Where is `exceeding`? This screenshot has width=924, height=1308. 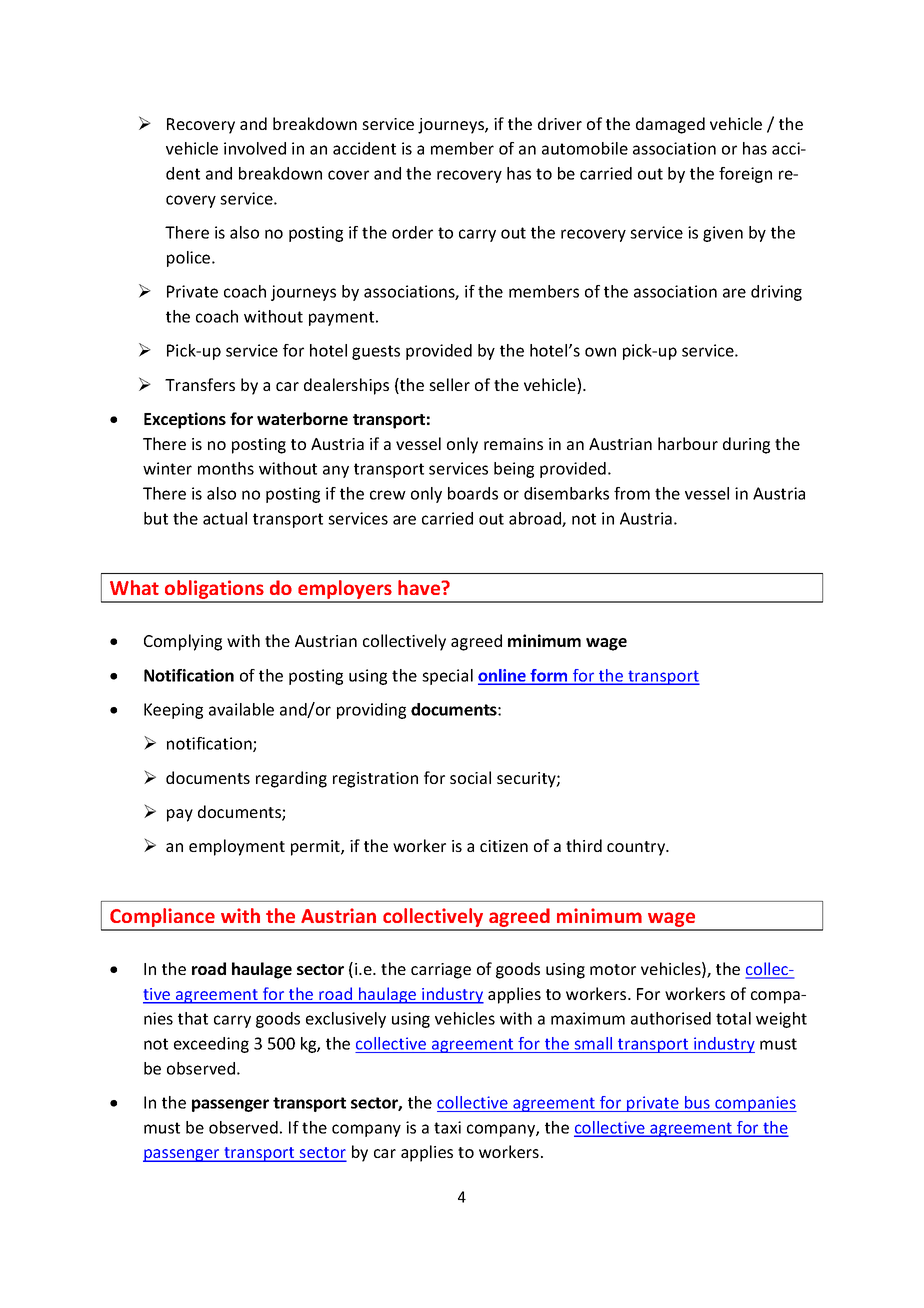 exceeding is located at coordinates (211, 1045).
